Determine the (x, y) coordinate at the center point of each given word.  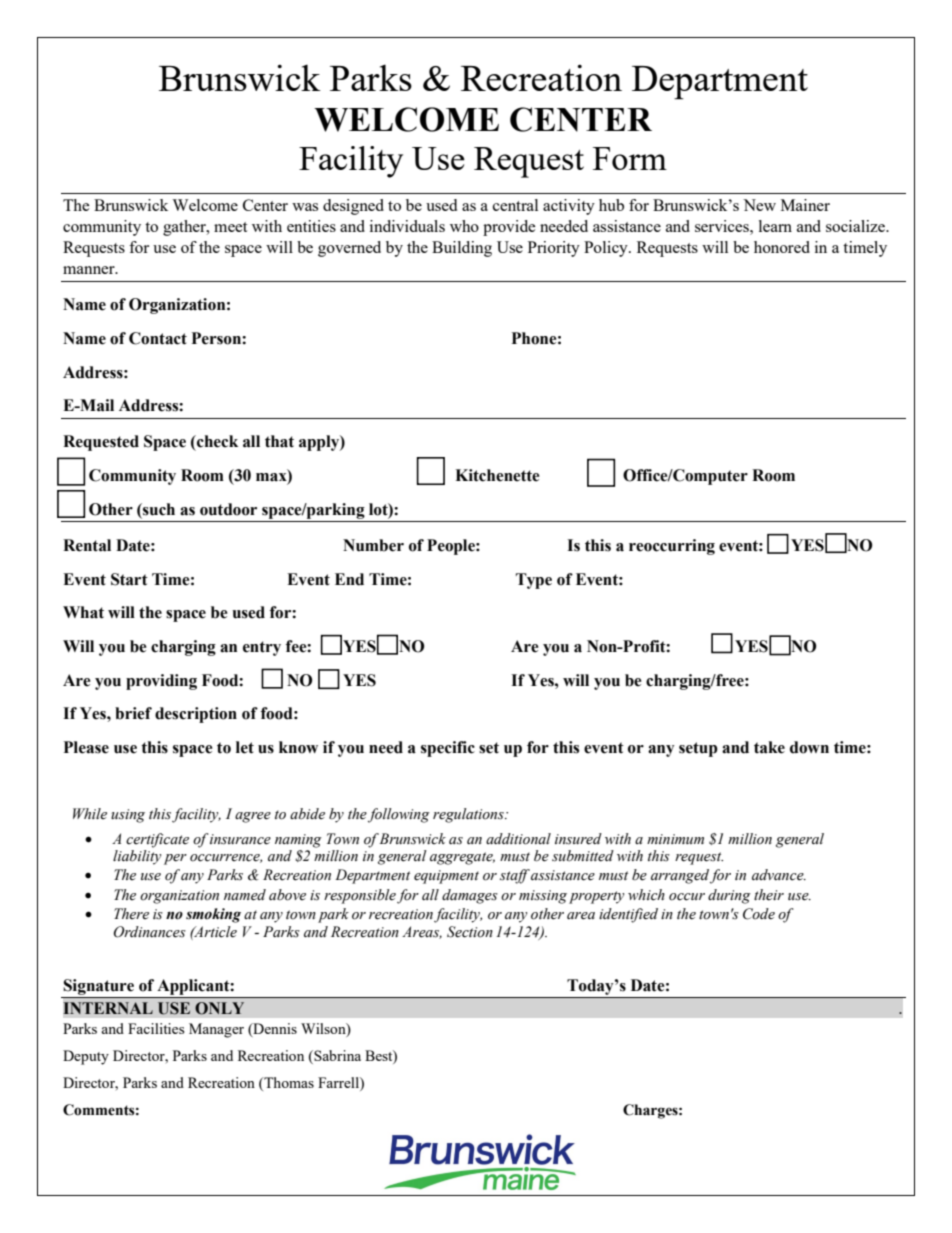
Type (534, 581)
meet (230, 227)
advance (779, 875)
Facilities (156, 1028)
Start (129, 579)
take (769, 747)
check (216, 441)
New (759, 205)
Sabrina (336, 1055)
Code (759, 914)
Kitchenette (497, 475)
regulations (469, 815)
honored (782, 247)
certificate (157, 840)
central (515, 205)
